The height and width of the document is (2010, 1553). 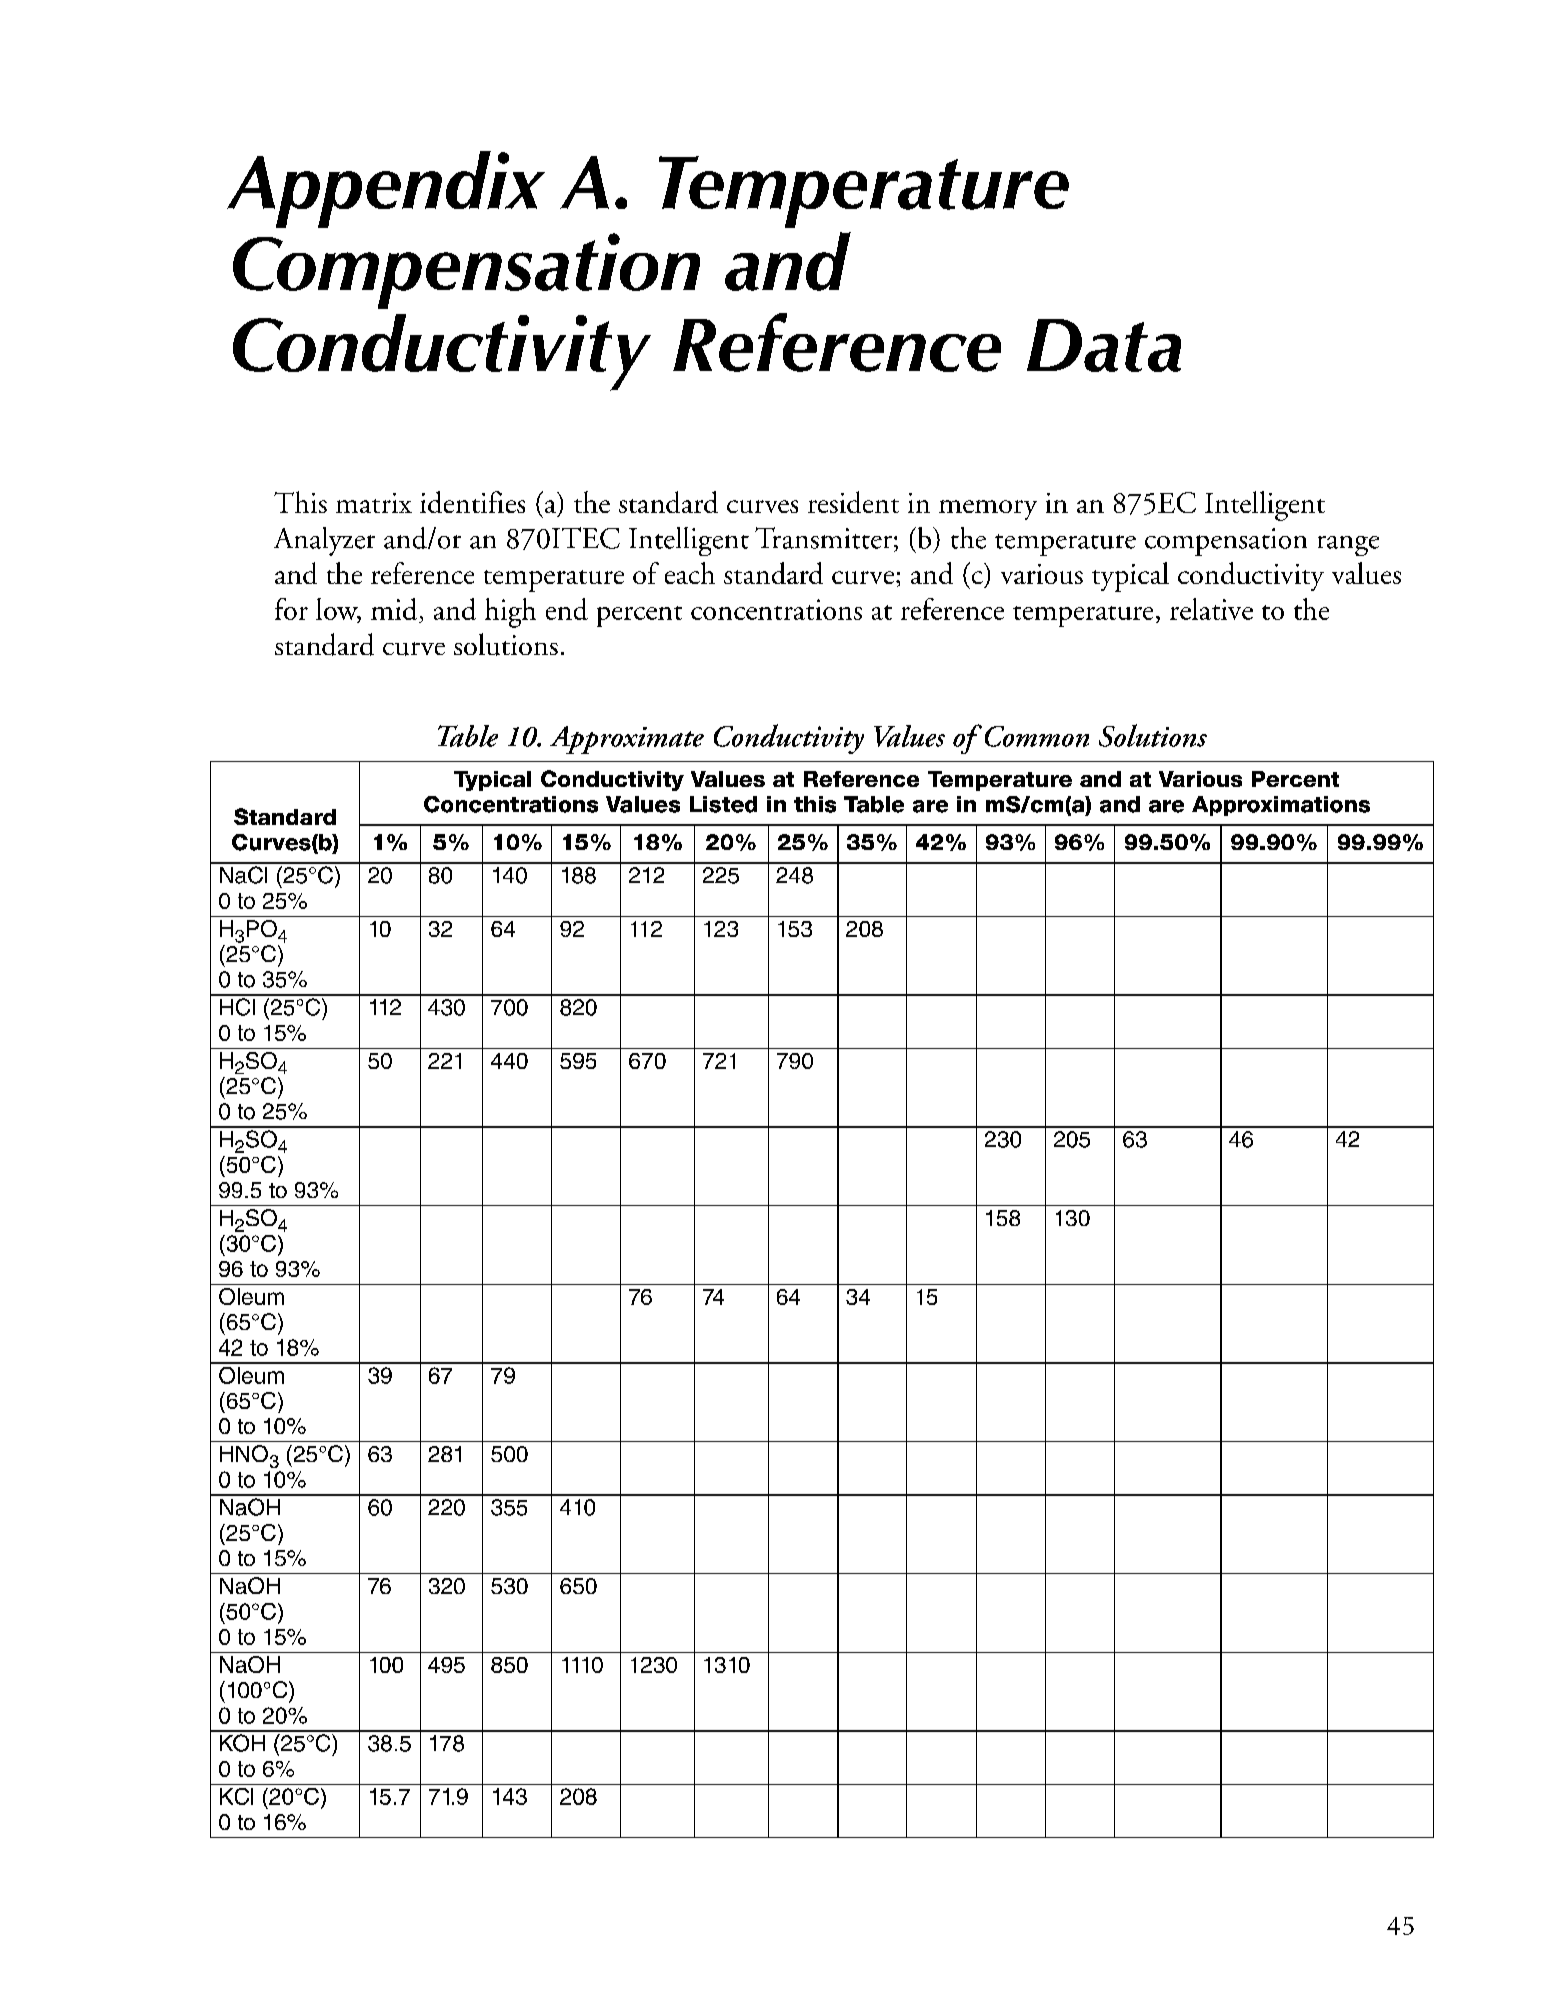 What do you see at coordinates (1104, 345) in the document?
I see `Data` at bounding box center [1104, 345].
